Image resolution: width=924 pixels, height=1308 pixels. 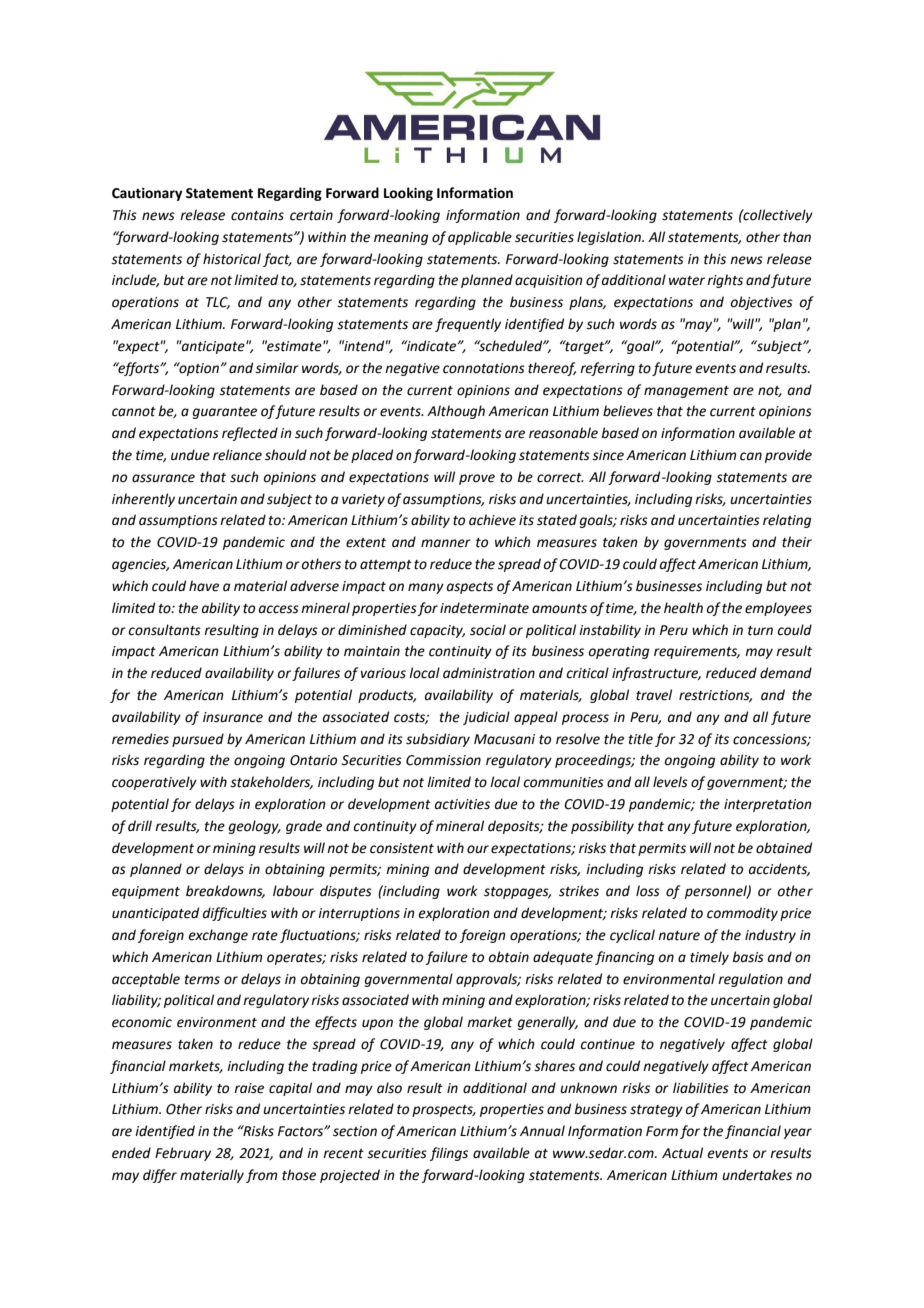 What do you see at coordinates (446, 543) in the screenshot?
I see `manner` at bounding box center [446, 543].
